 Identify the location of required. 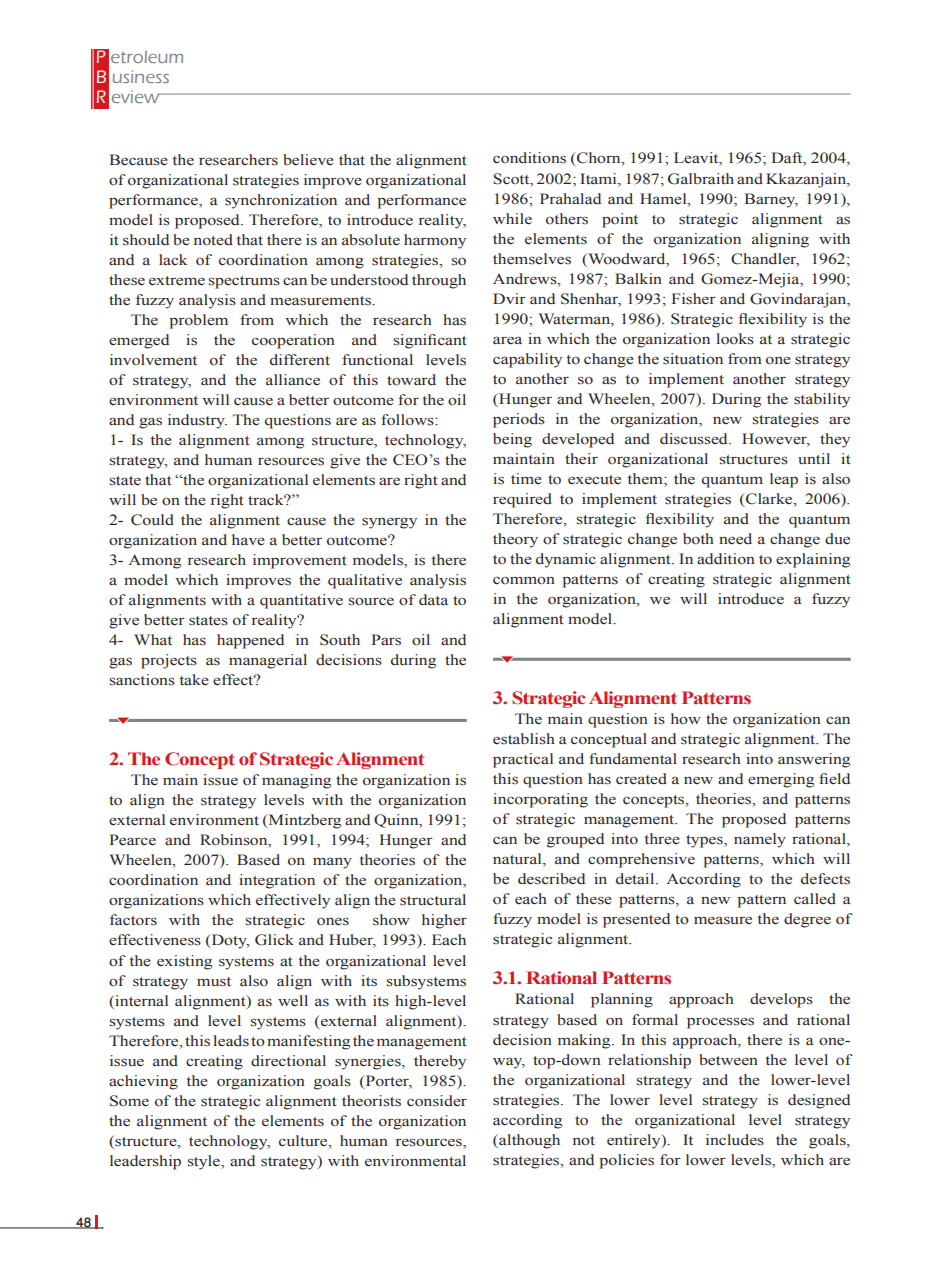
(522, 500).
